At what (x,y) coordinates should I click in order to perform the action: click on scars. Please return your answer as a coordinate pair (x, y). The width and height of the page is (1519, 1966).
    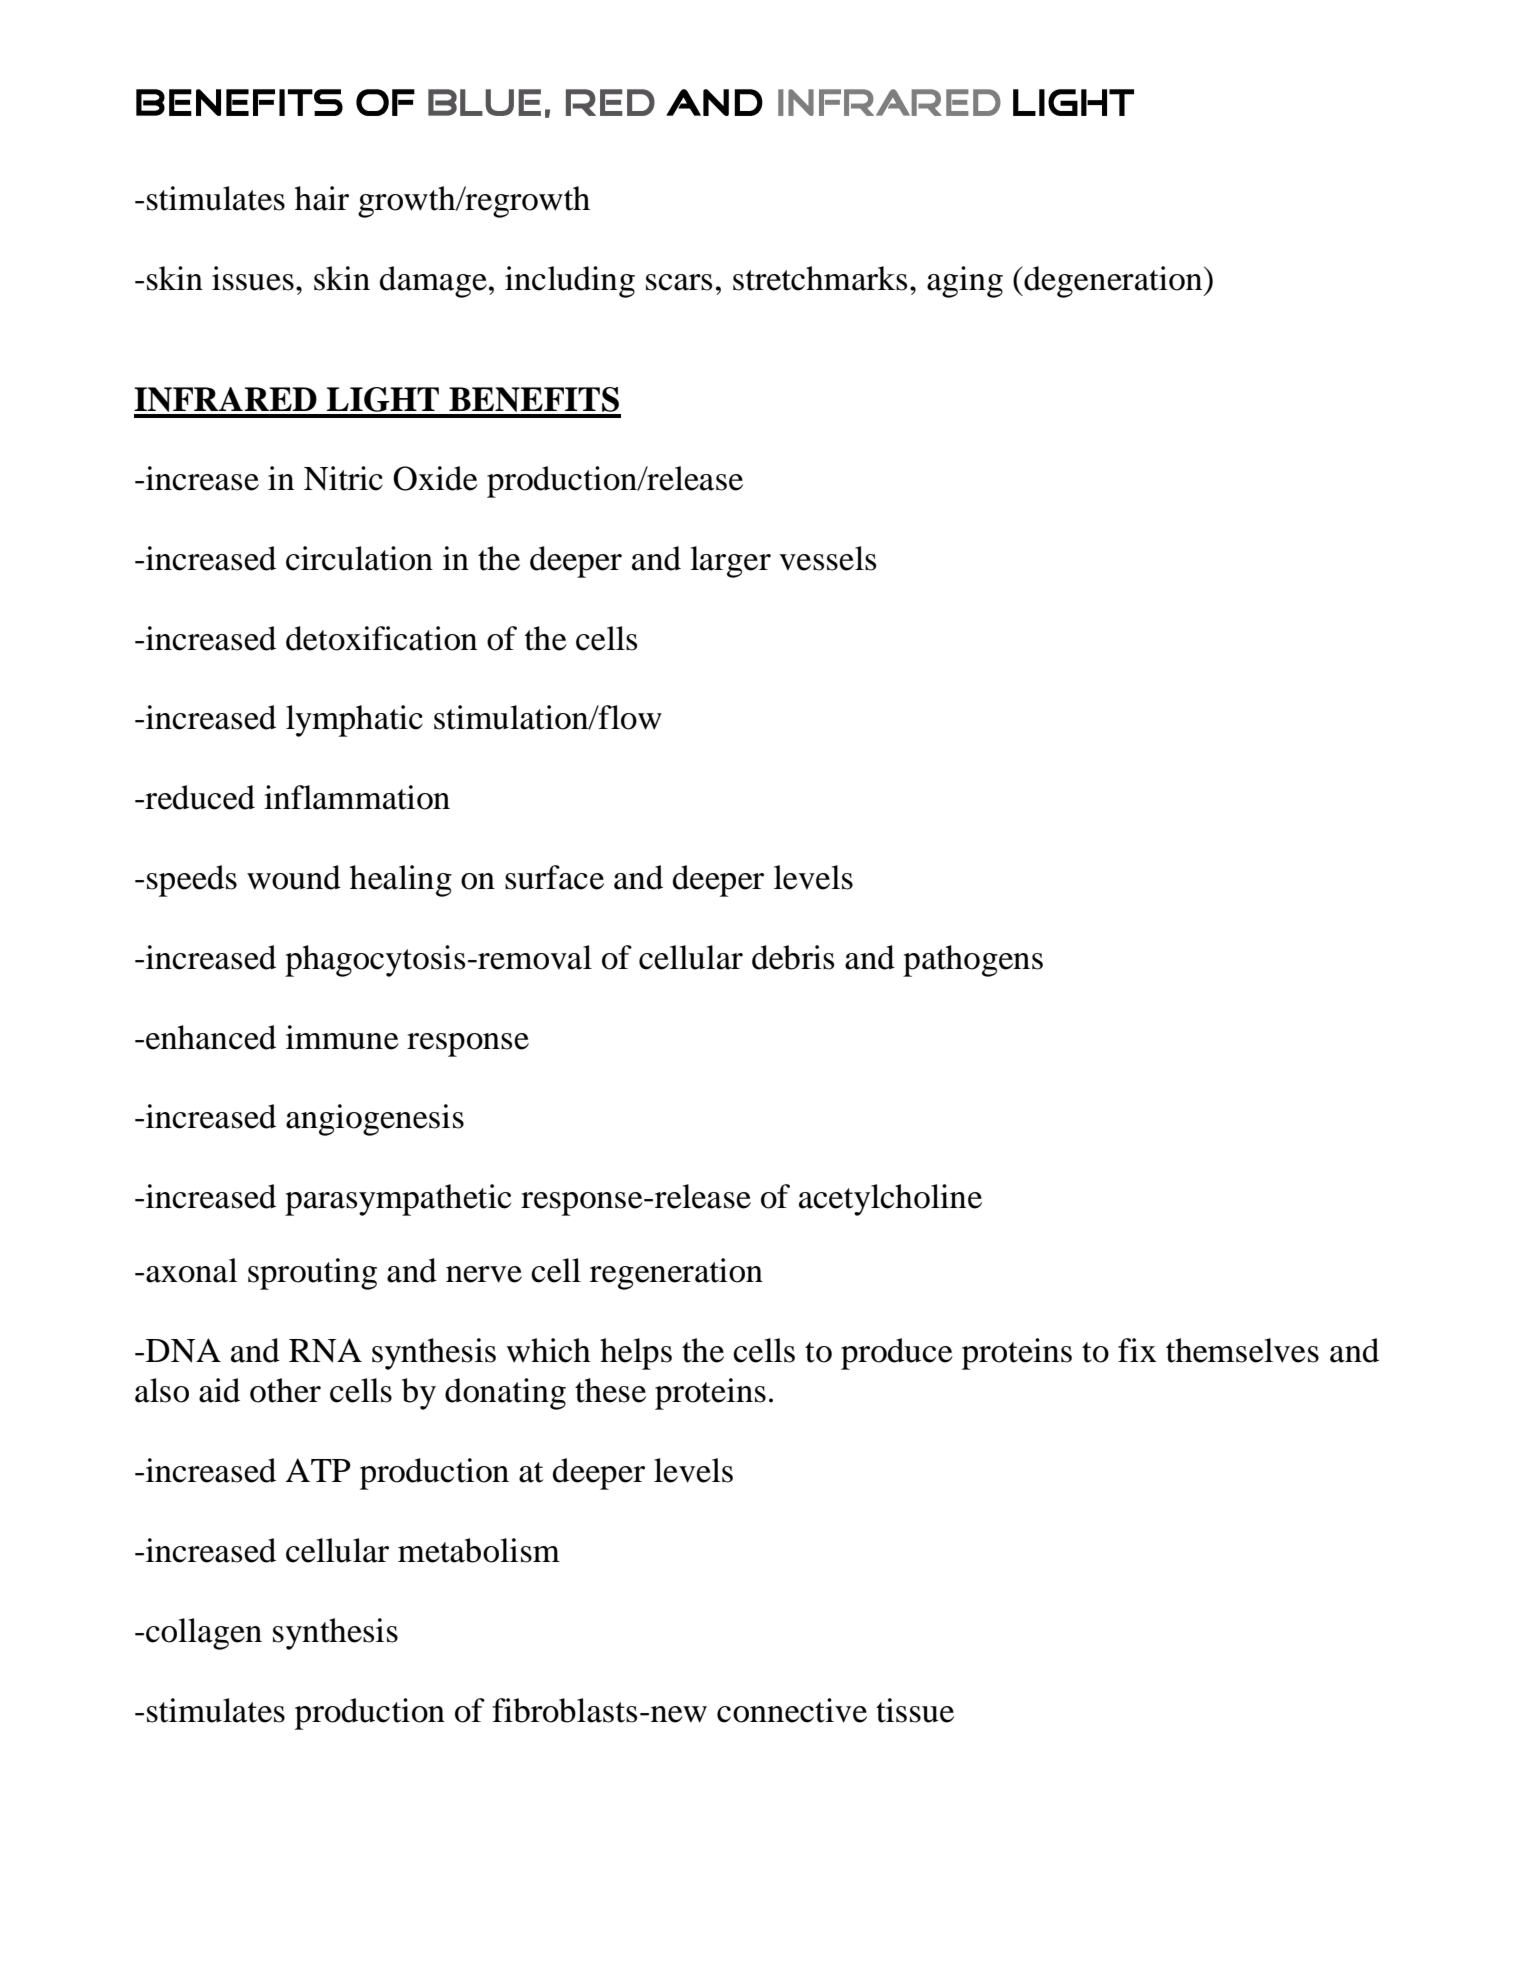
    Looking at the image, I should click on (679, 282).
